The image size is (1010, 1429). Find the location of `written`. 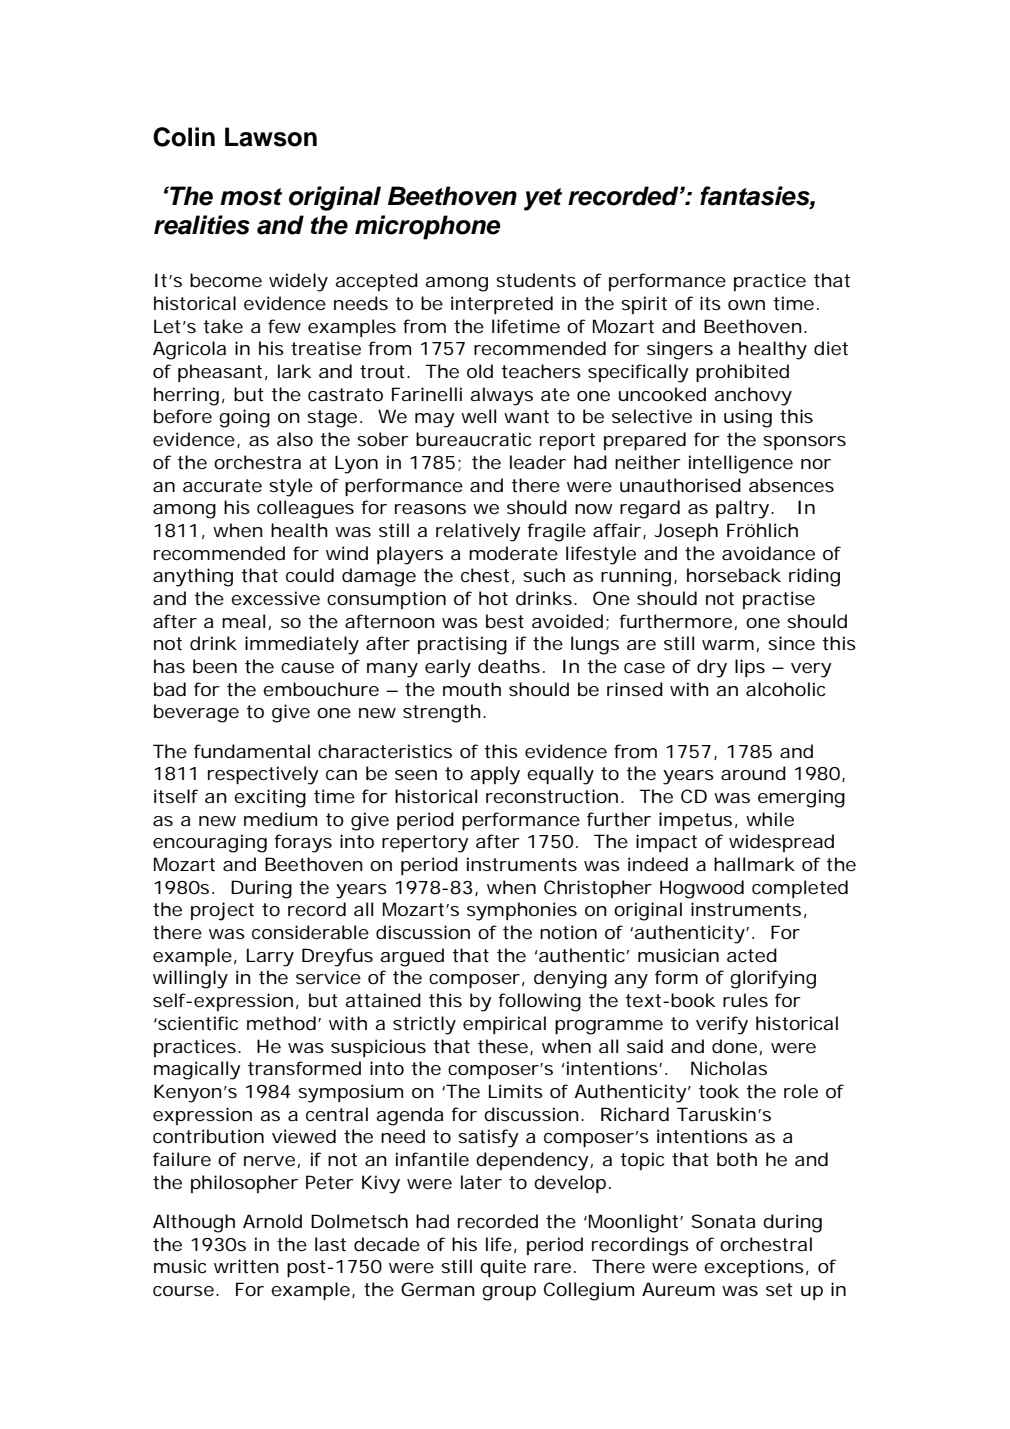

written is located at coordinates (246, 1266).
